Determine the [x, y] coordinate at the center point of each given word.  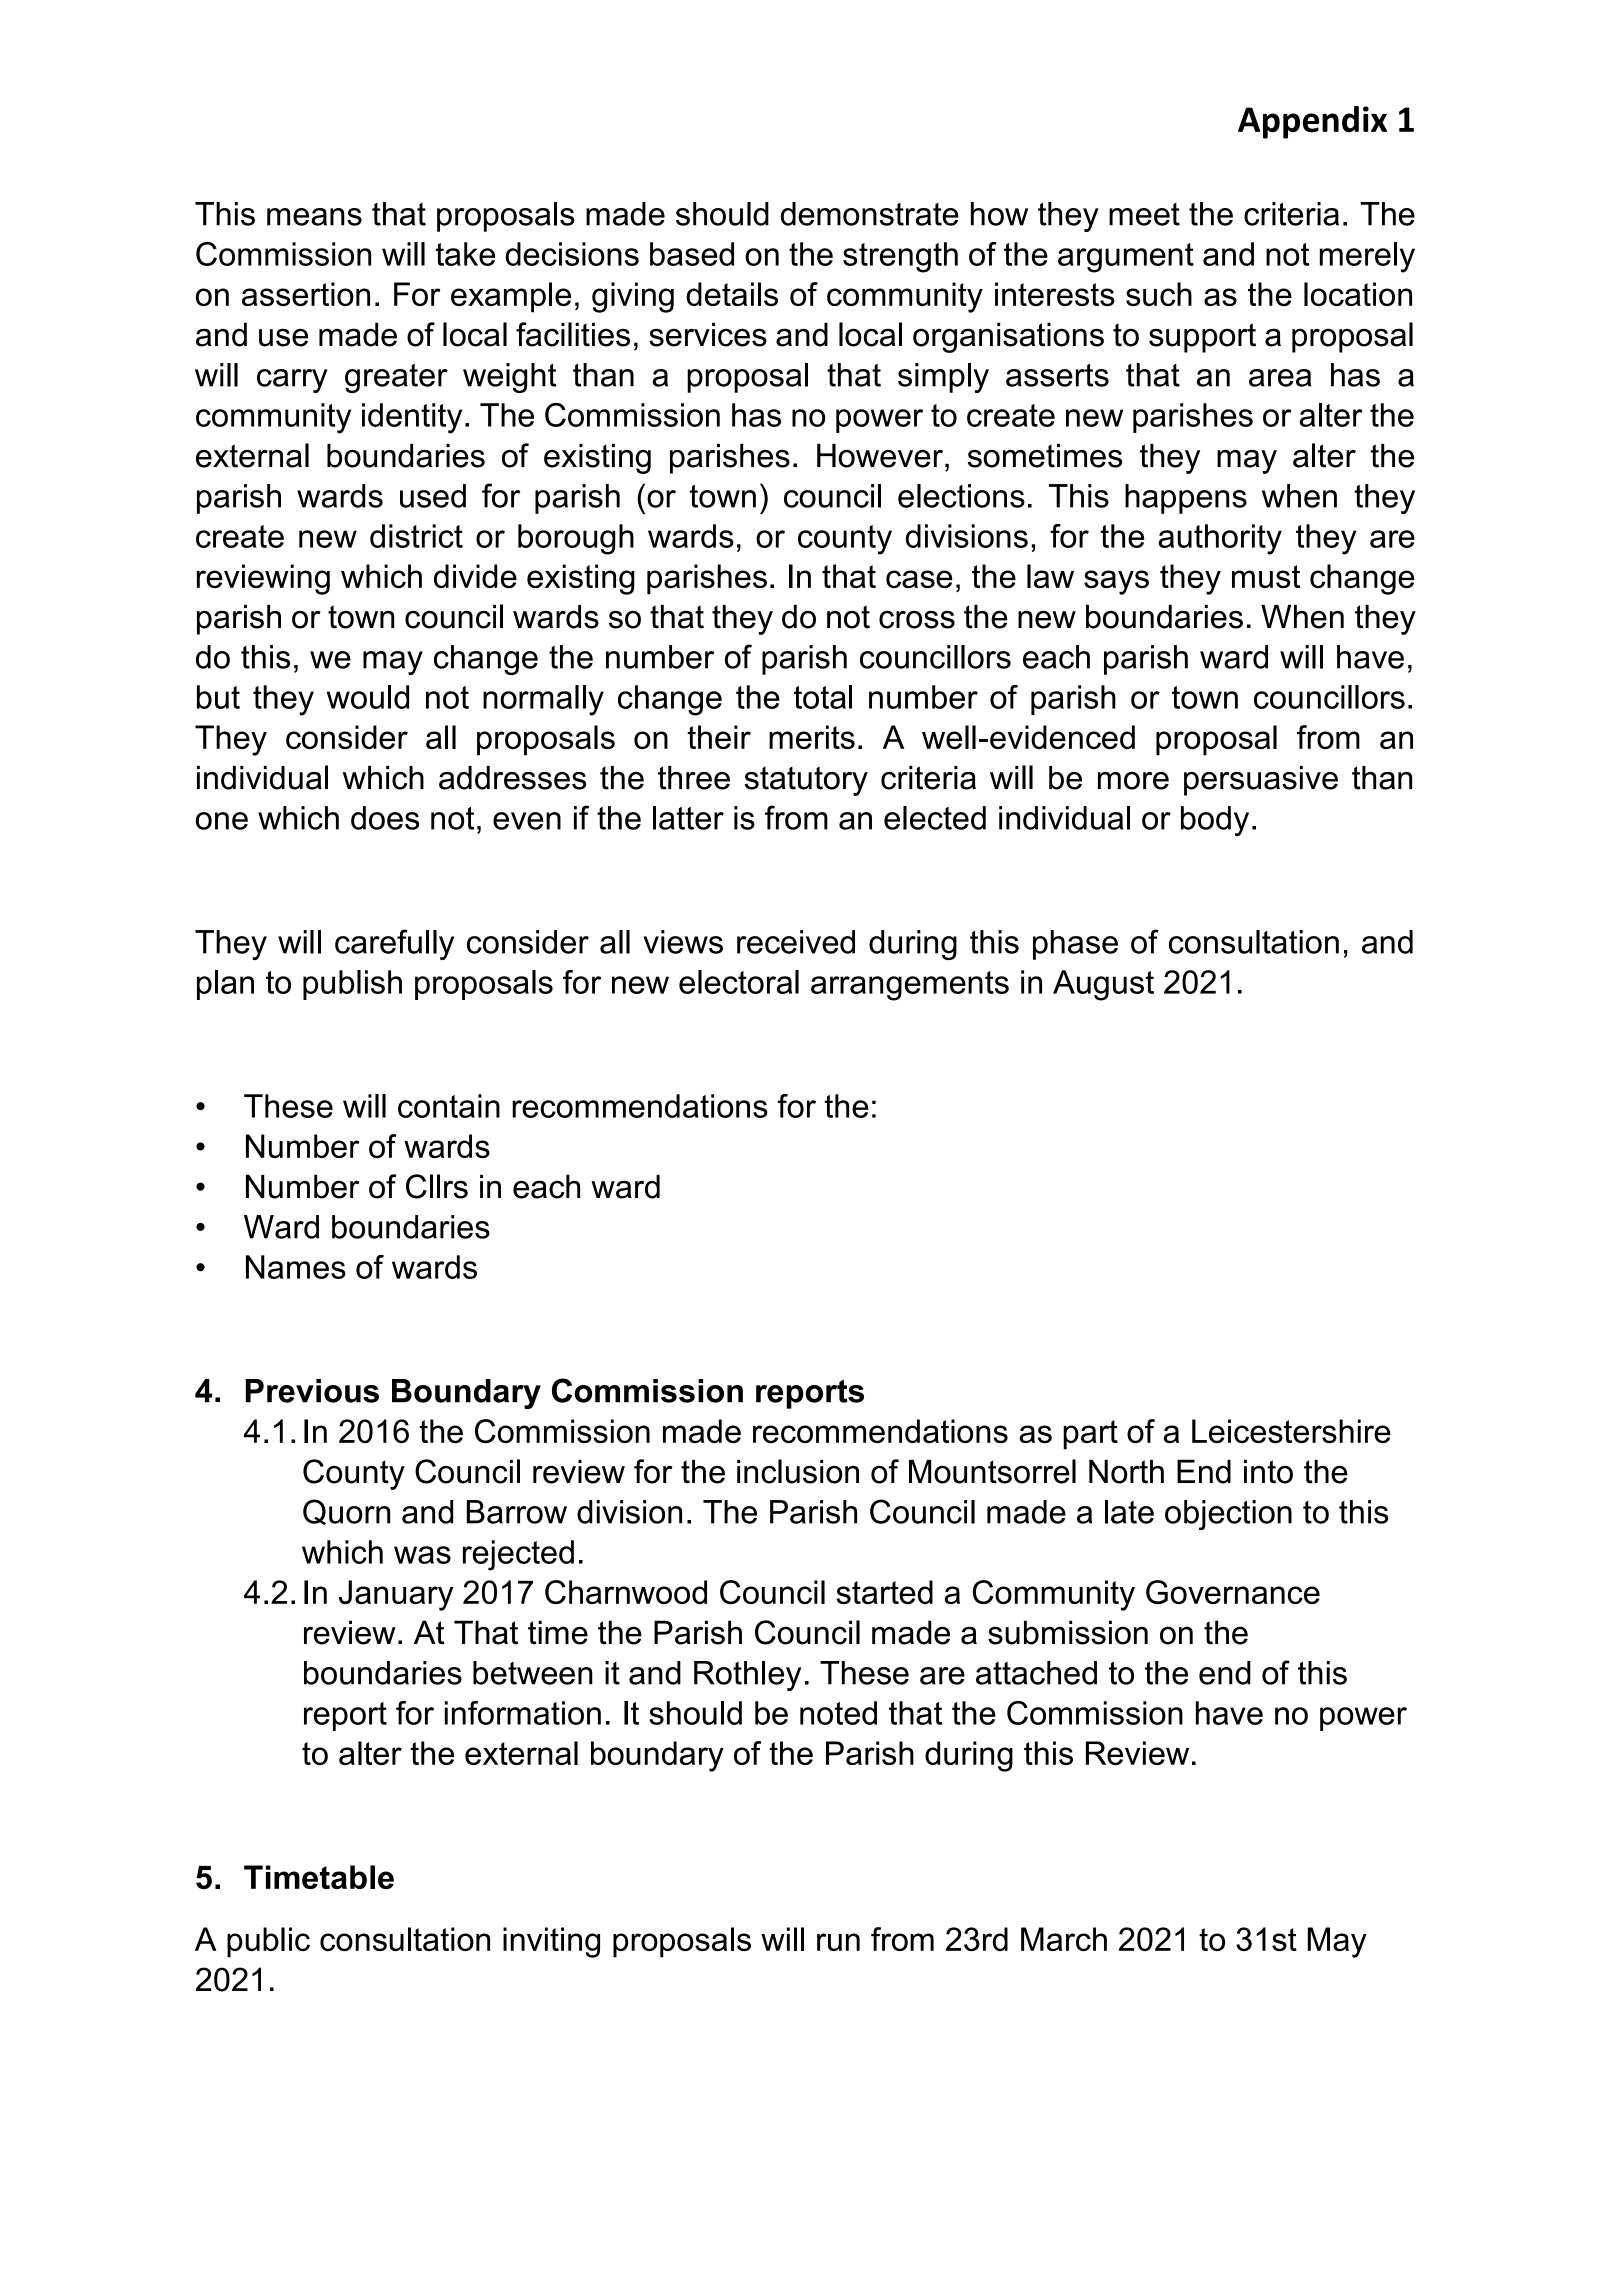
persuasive [1261, 781]
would [368, 697]
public [268, 1942]
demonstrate [870, 214]
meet [1144, 214]
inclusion [798, 1471]
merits [812, 737]
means [314, 217]
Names [296, 1267]
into [1268, 1471]
